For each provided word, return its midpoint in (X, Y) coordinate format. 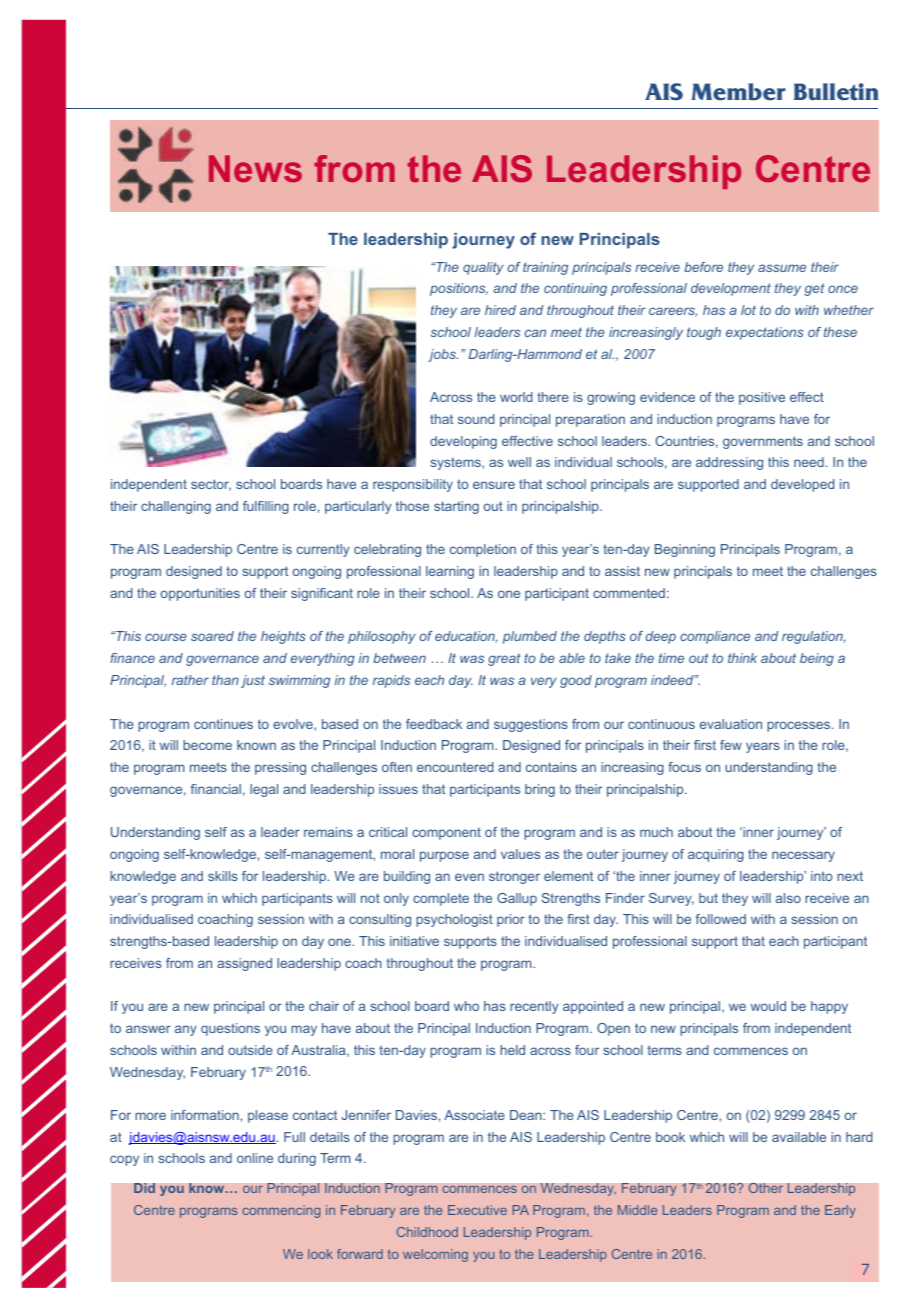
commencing (281, 1211)
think (742, 658)
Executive (477, 1210)
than (225, 680)
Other (765, 1188)
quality (483, 268)
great (504, 659)
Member (738, 92)
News (255, 168)
